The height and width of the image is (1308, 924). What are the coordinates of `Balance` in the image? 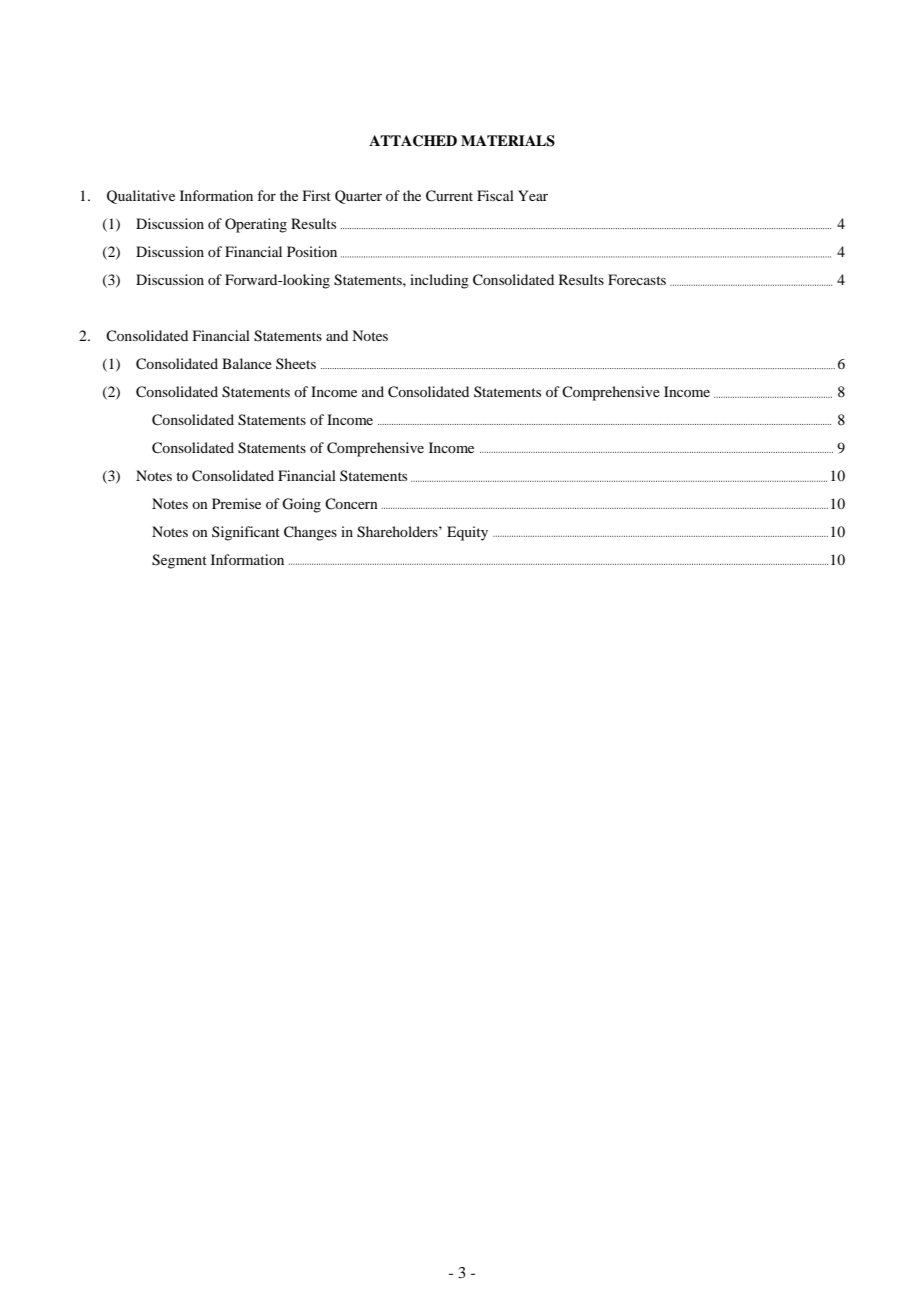 It's located at (247, 363).
